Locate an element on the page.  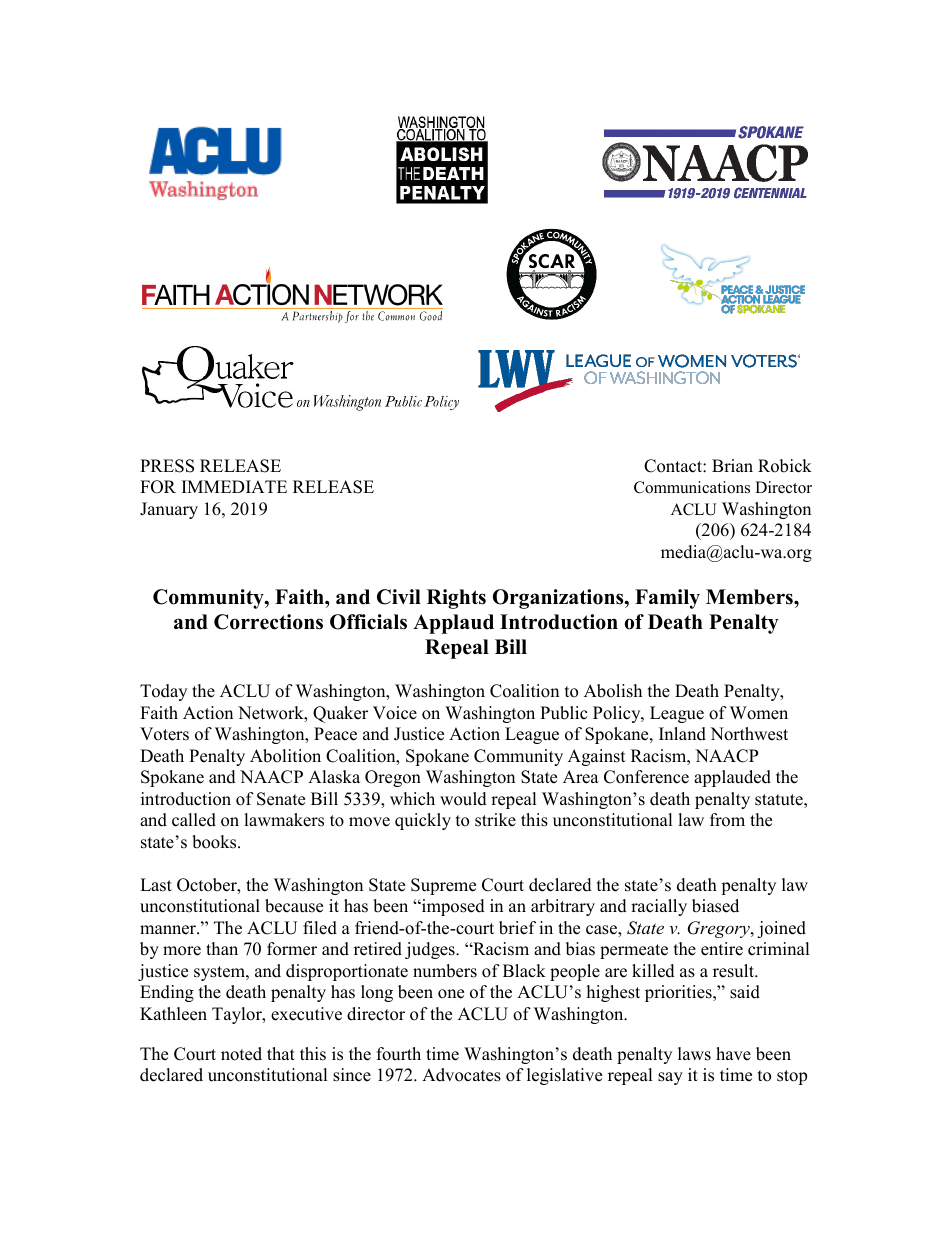
PRESS is located at coordinates (167, 466).
